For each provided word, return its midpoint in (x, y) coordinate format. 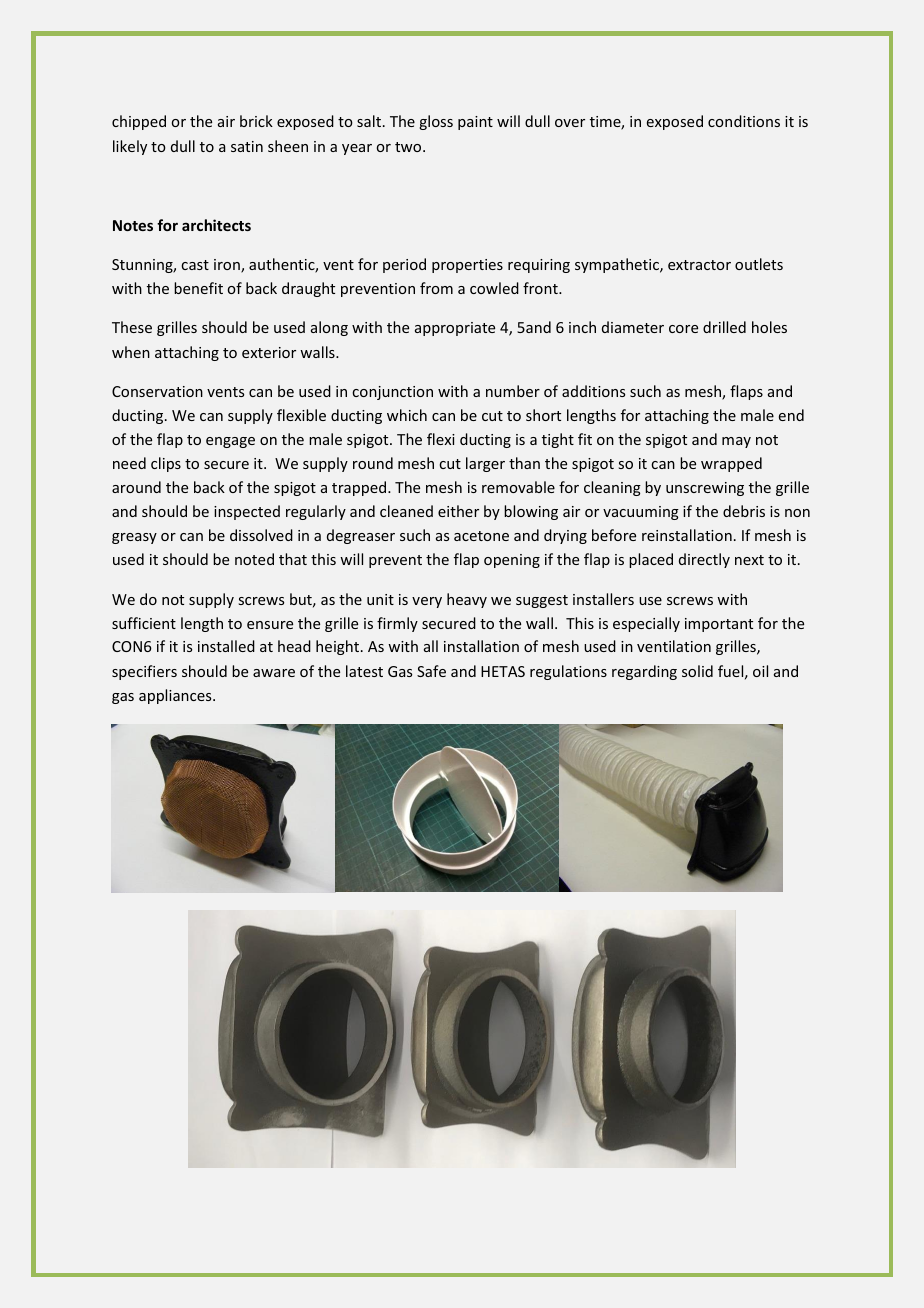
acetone (481, 536)
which (407, 415)
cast (195, 265)
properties (467, 266)
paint (475, 123)
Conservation (157, 391)
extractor (699, 265)
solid (697, 671)
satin (247, 146)
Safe (431, 671)
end (791, 415)
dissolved (261, 535)
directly (704, 560)
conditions (744, 121)
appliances (176, 696)
